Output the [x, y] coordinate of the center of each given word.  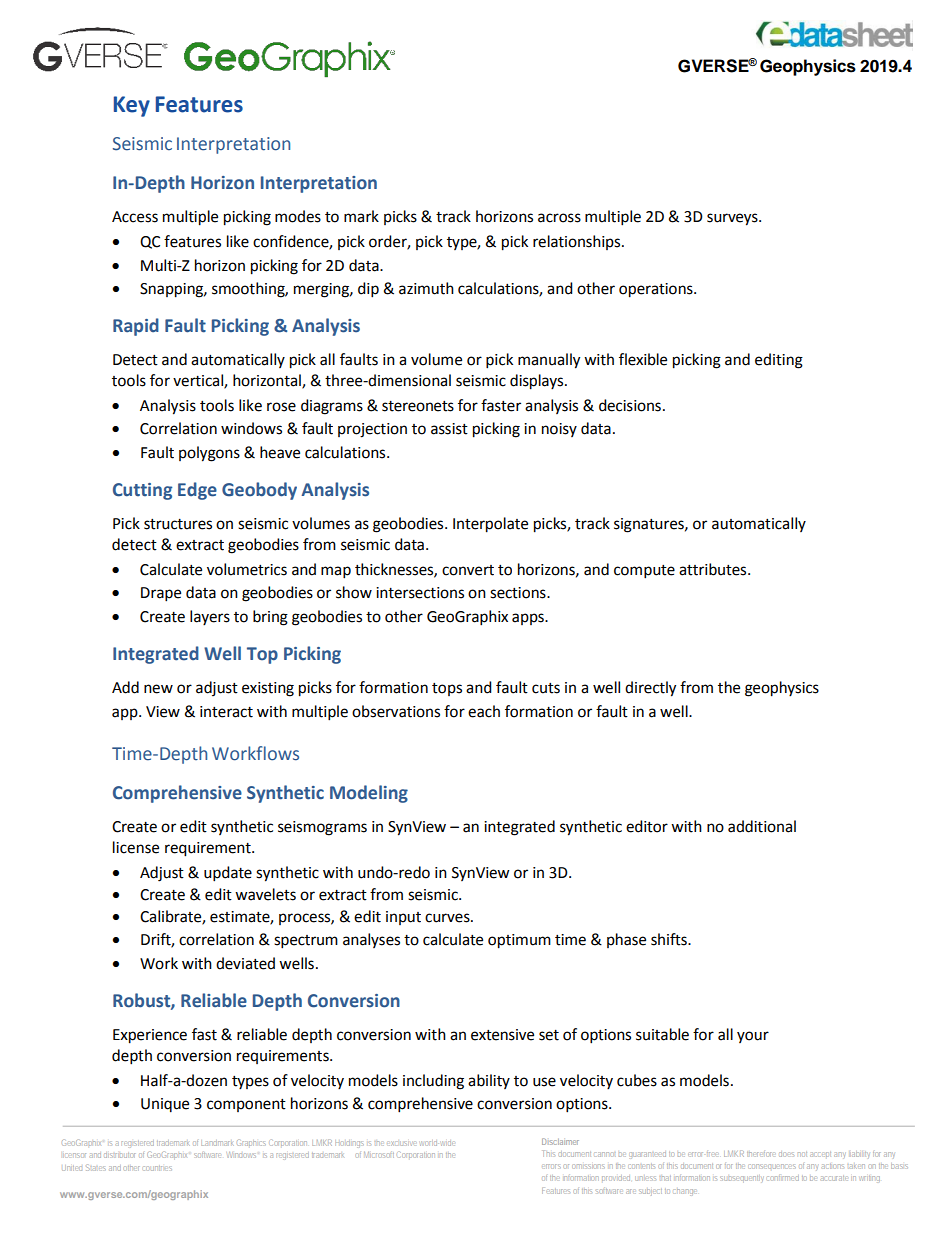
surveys [733, 219]
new [158, 689]
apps [529, 619]
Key [132, 106]
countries [157, 1168]
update [228, 874]
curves [448, 918]
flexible [643, 359]
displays [538, 382]
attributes [714, 569]
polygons [209, 454]
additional [762, 826]
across [559, 218]
